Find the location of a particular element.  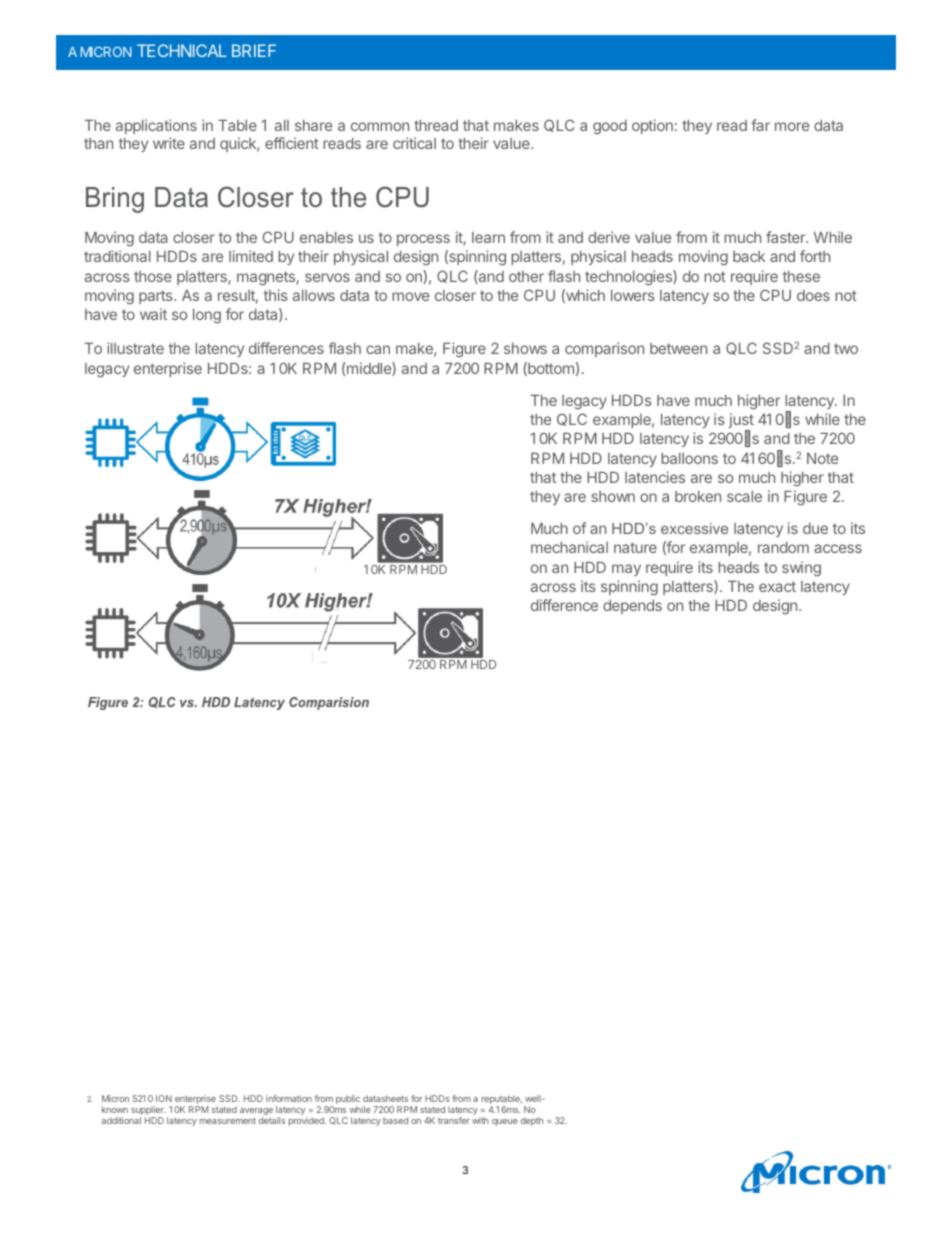

far is located at coordinates (760, 125).
